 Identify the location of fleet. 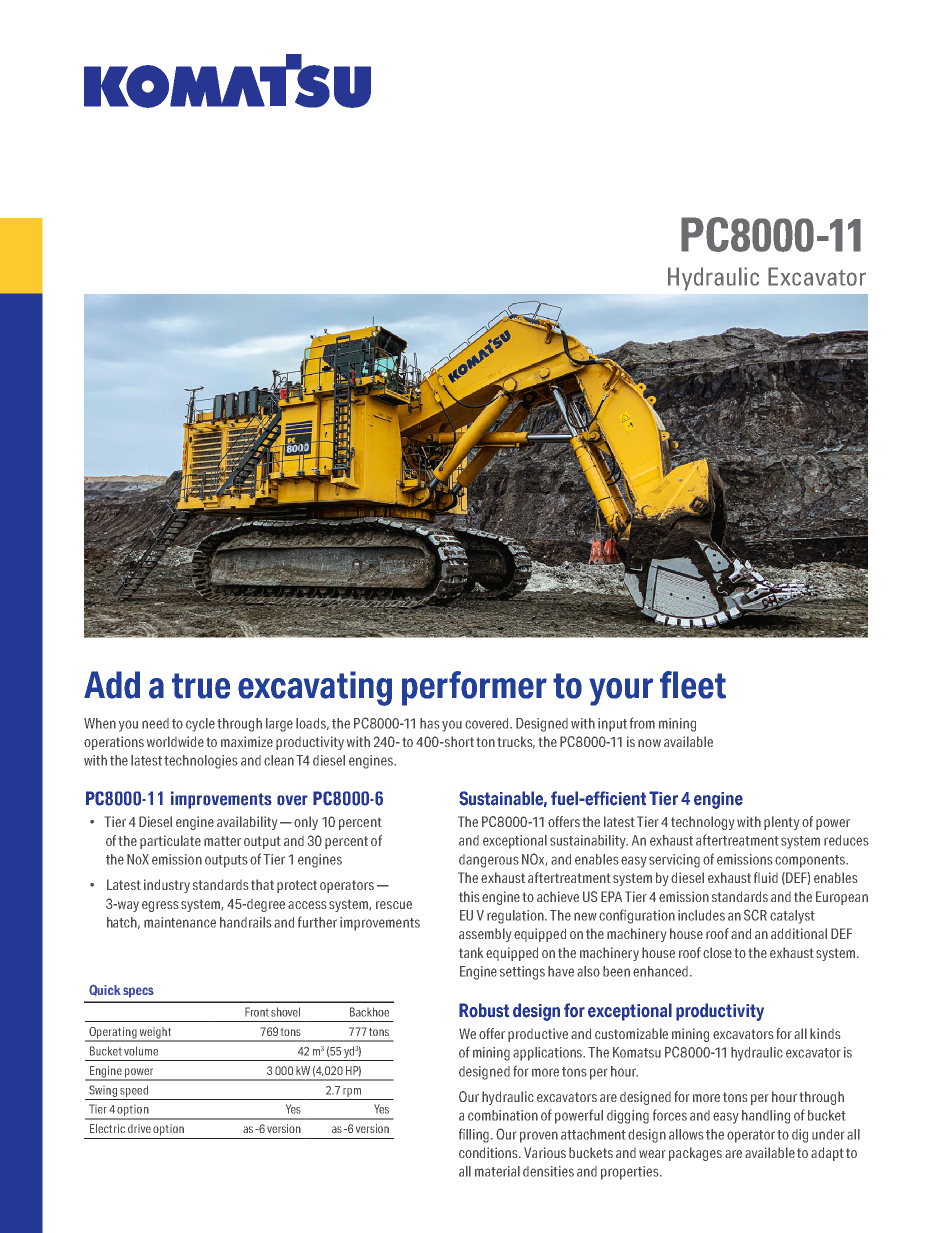
(693, 685).
